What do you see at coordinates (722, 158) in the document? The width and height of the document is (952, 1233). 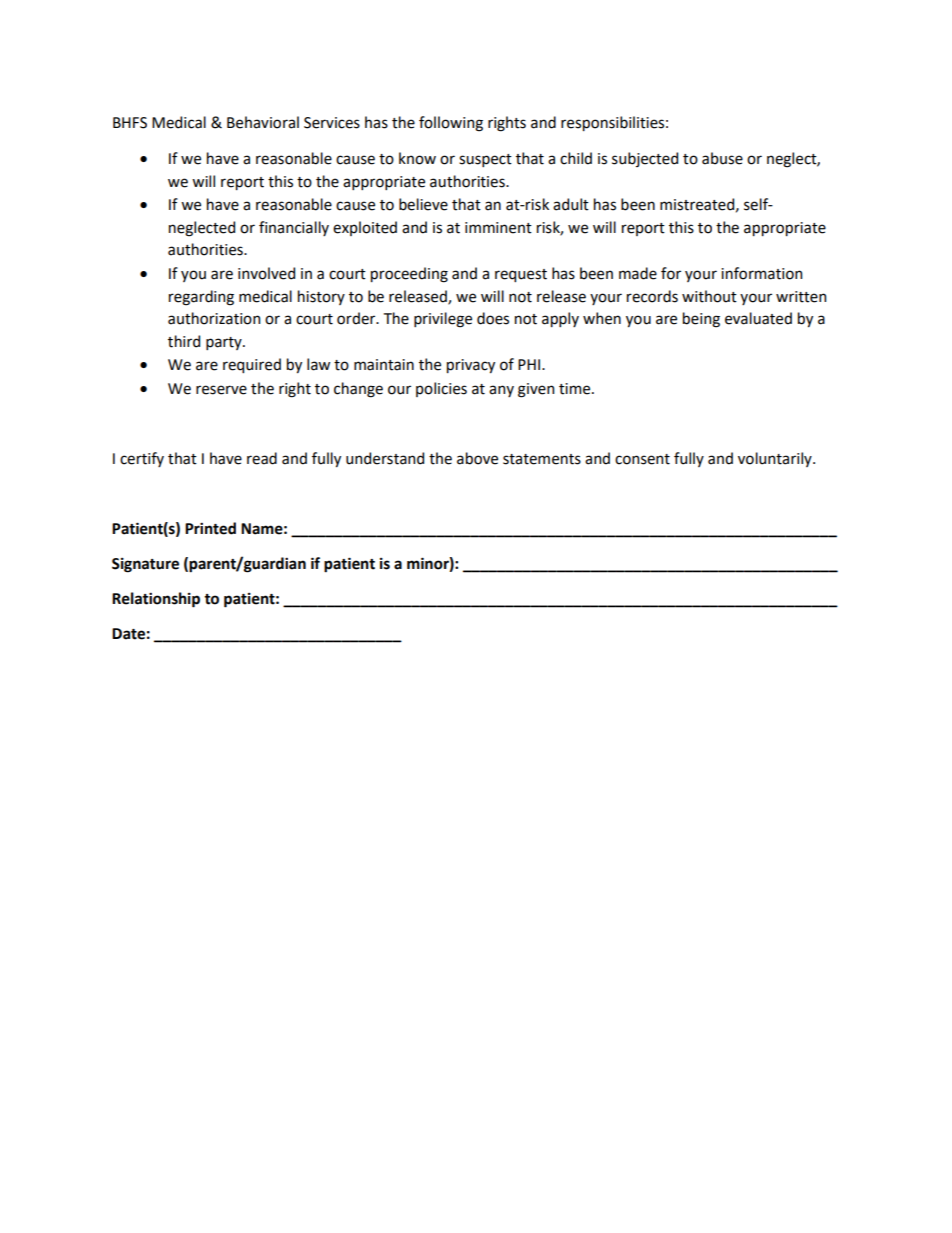 I see `abuse` at bounding box center [722, 158].
